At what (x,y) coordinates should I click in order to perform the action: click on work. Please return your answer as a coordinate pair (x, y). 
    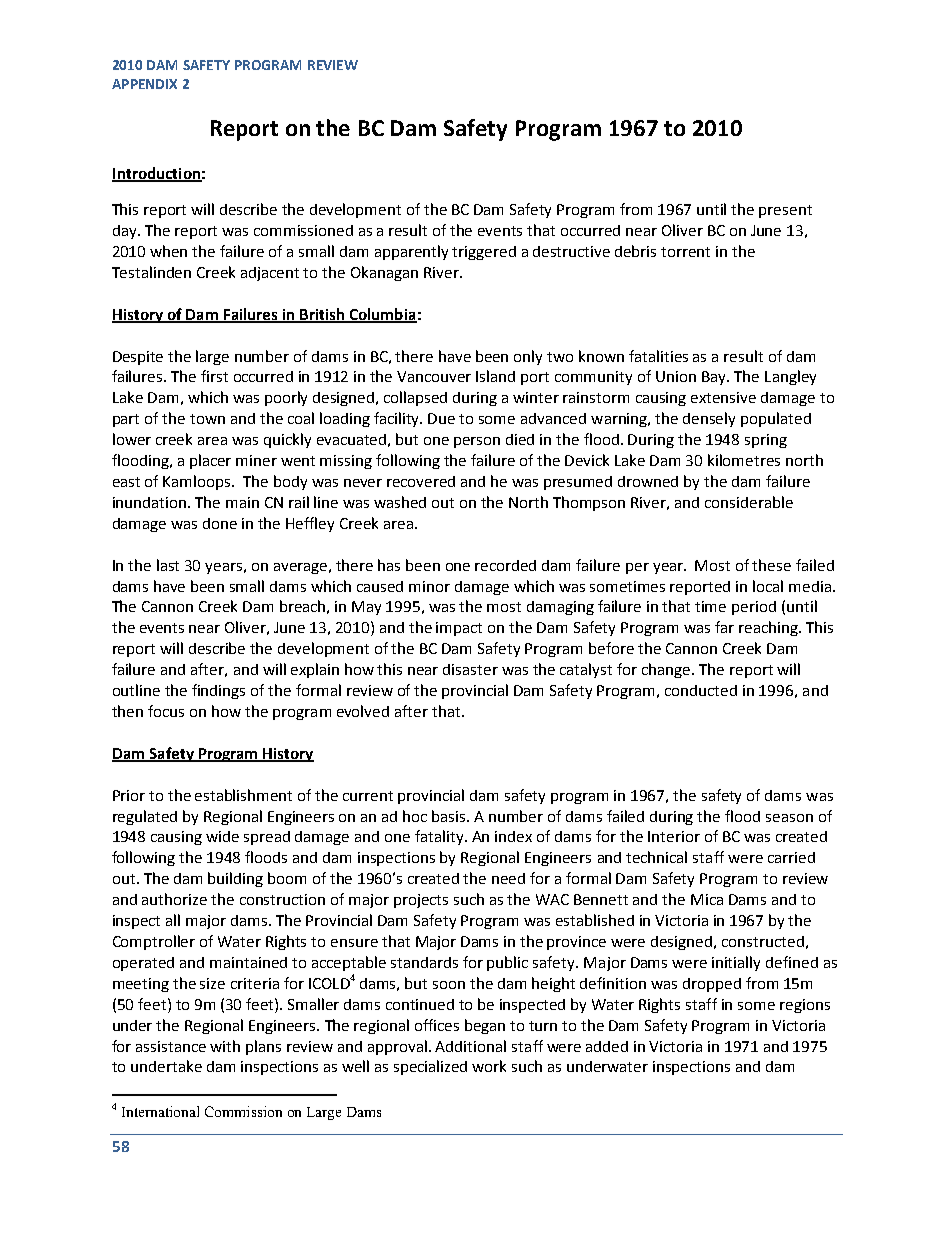
    Looking at the image, I should click on (489, 1066).
